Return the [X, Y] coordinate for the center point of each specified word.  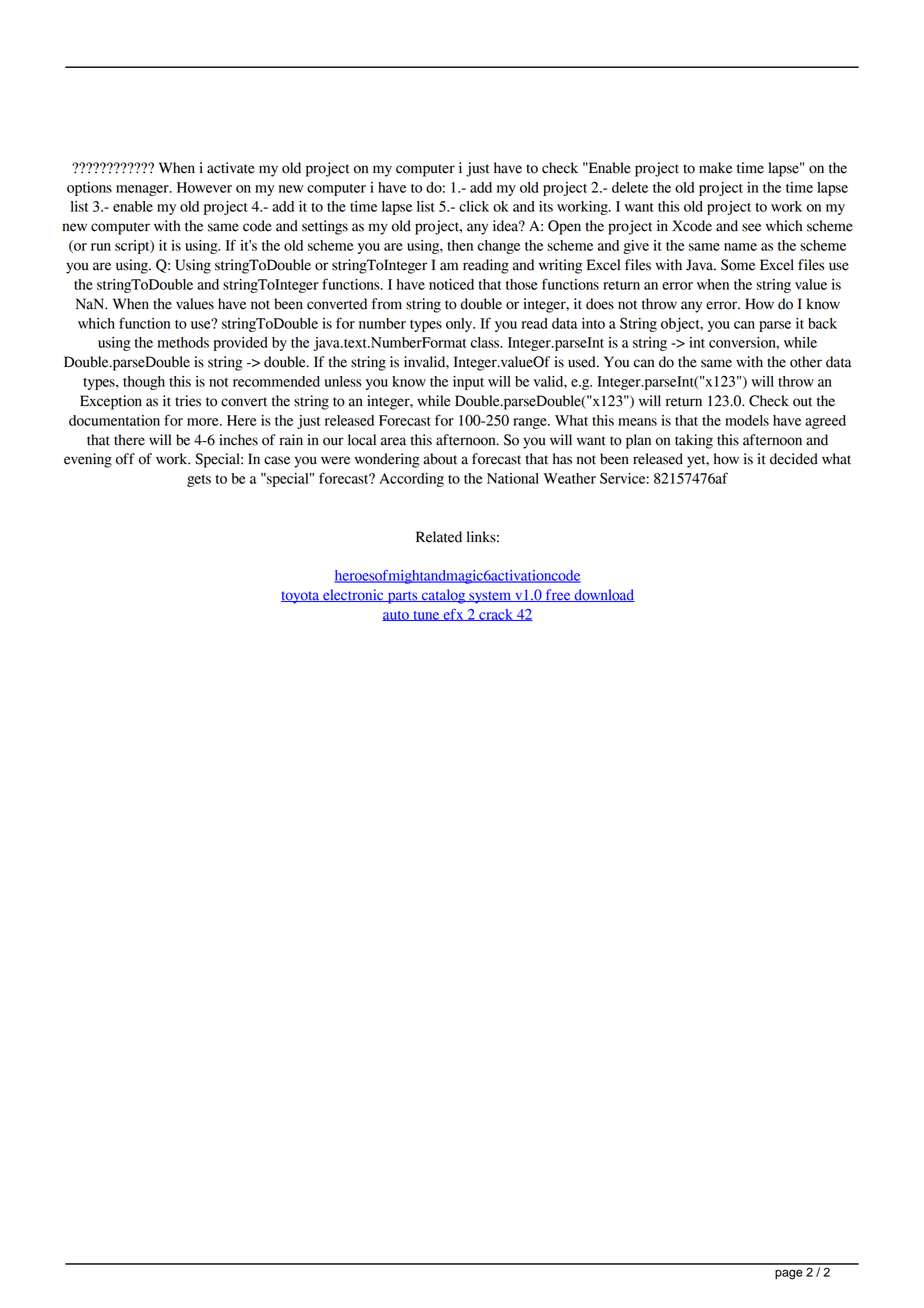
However [204, 187]
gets [199, 481]
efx [453, 615]
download [603, 595]
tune [426, 616]
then [460, 245]
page [789, 1274]
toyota [301, 597]
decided [794, 459]
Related [439, 537]
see [751, 227]
